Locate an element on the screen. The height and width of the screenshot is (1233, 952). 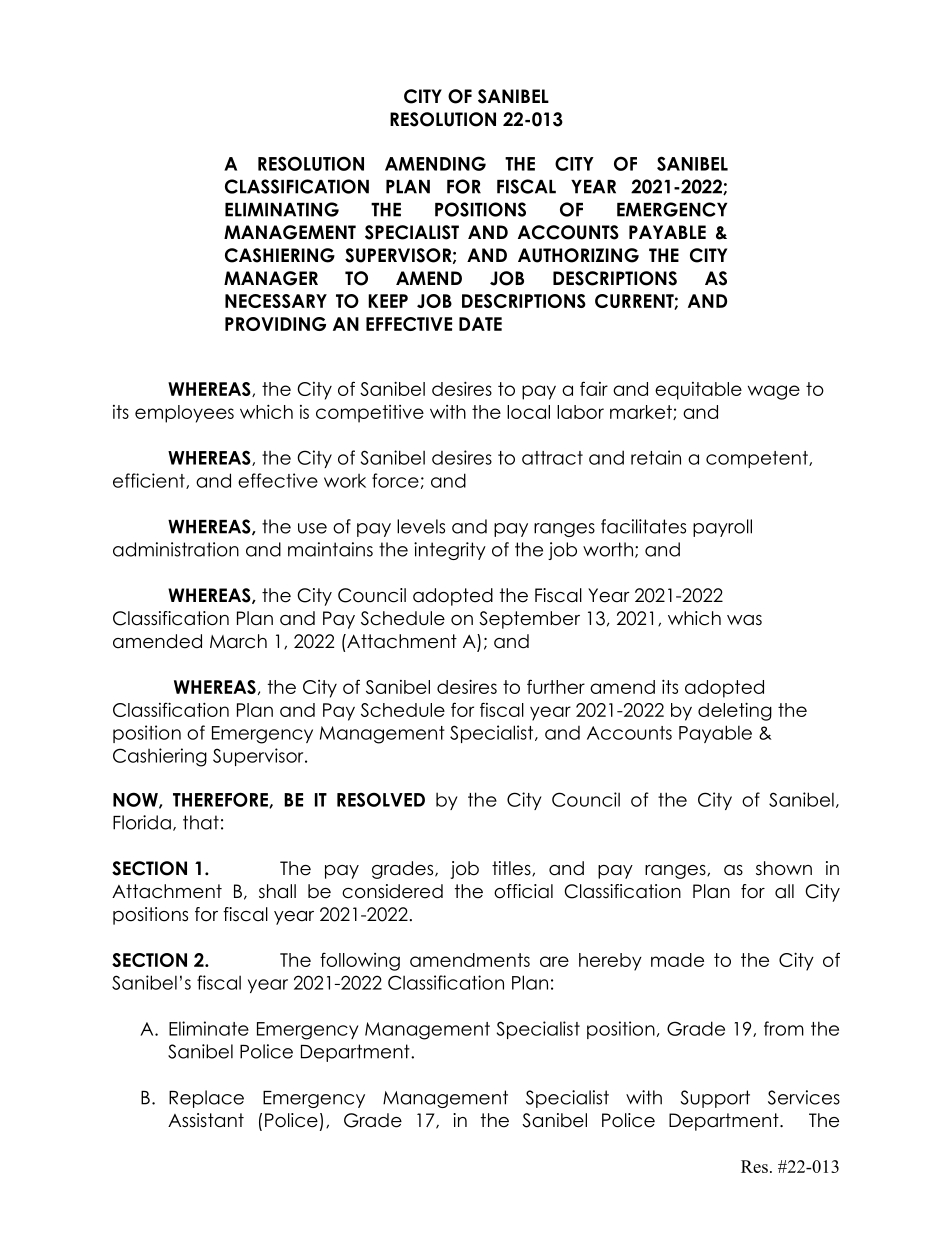
AUTHORIZING is located at coordinates (578, 255).
